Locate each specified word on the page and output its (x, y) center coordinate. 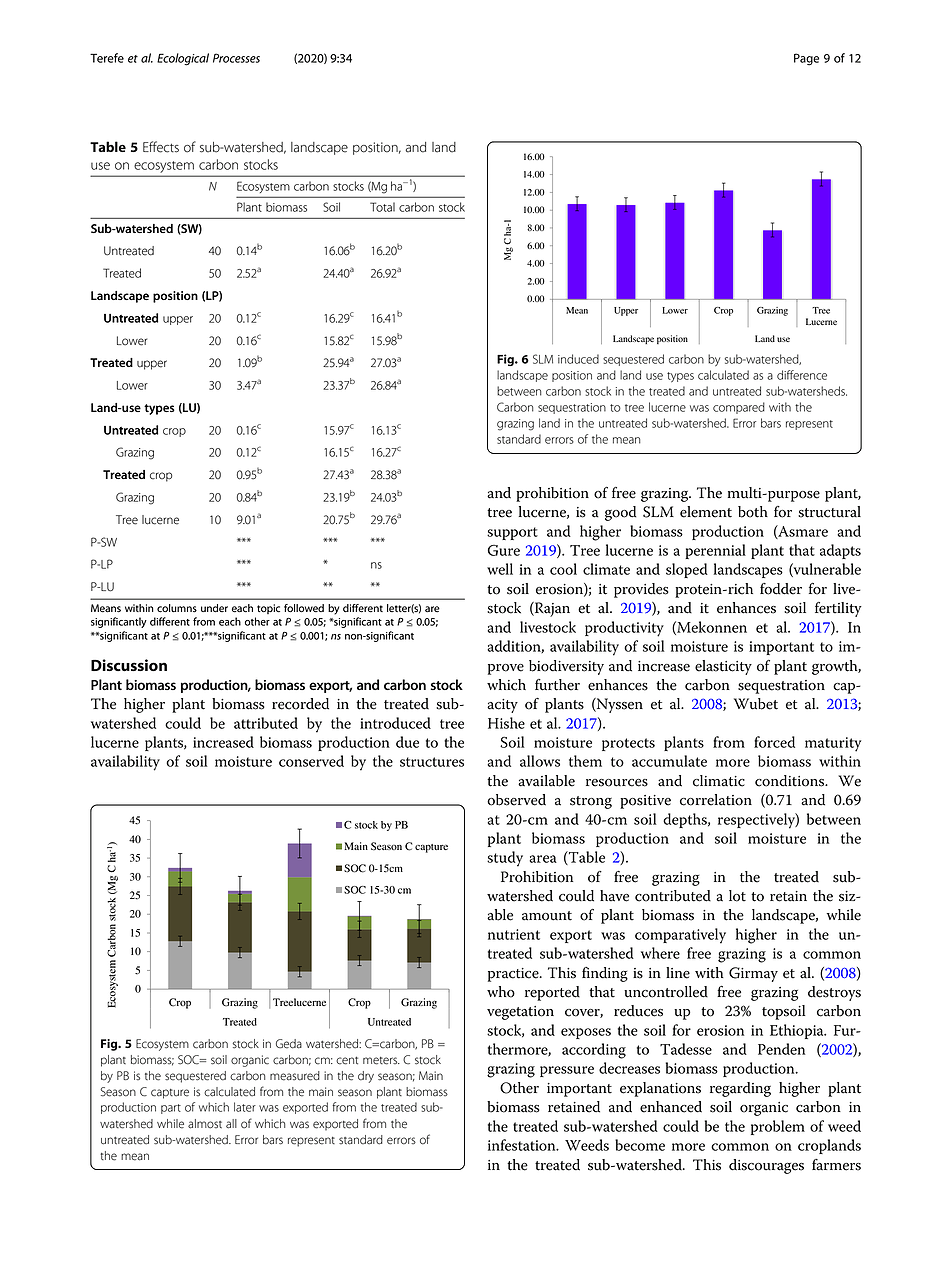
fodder (781, 589)
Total (382, 207)
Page (806, 59)
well (500, 569)
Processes (236, 58)
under (214, 608)
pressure (567, 1071)
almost (205, 1124)
